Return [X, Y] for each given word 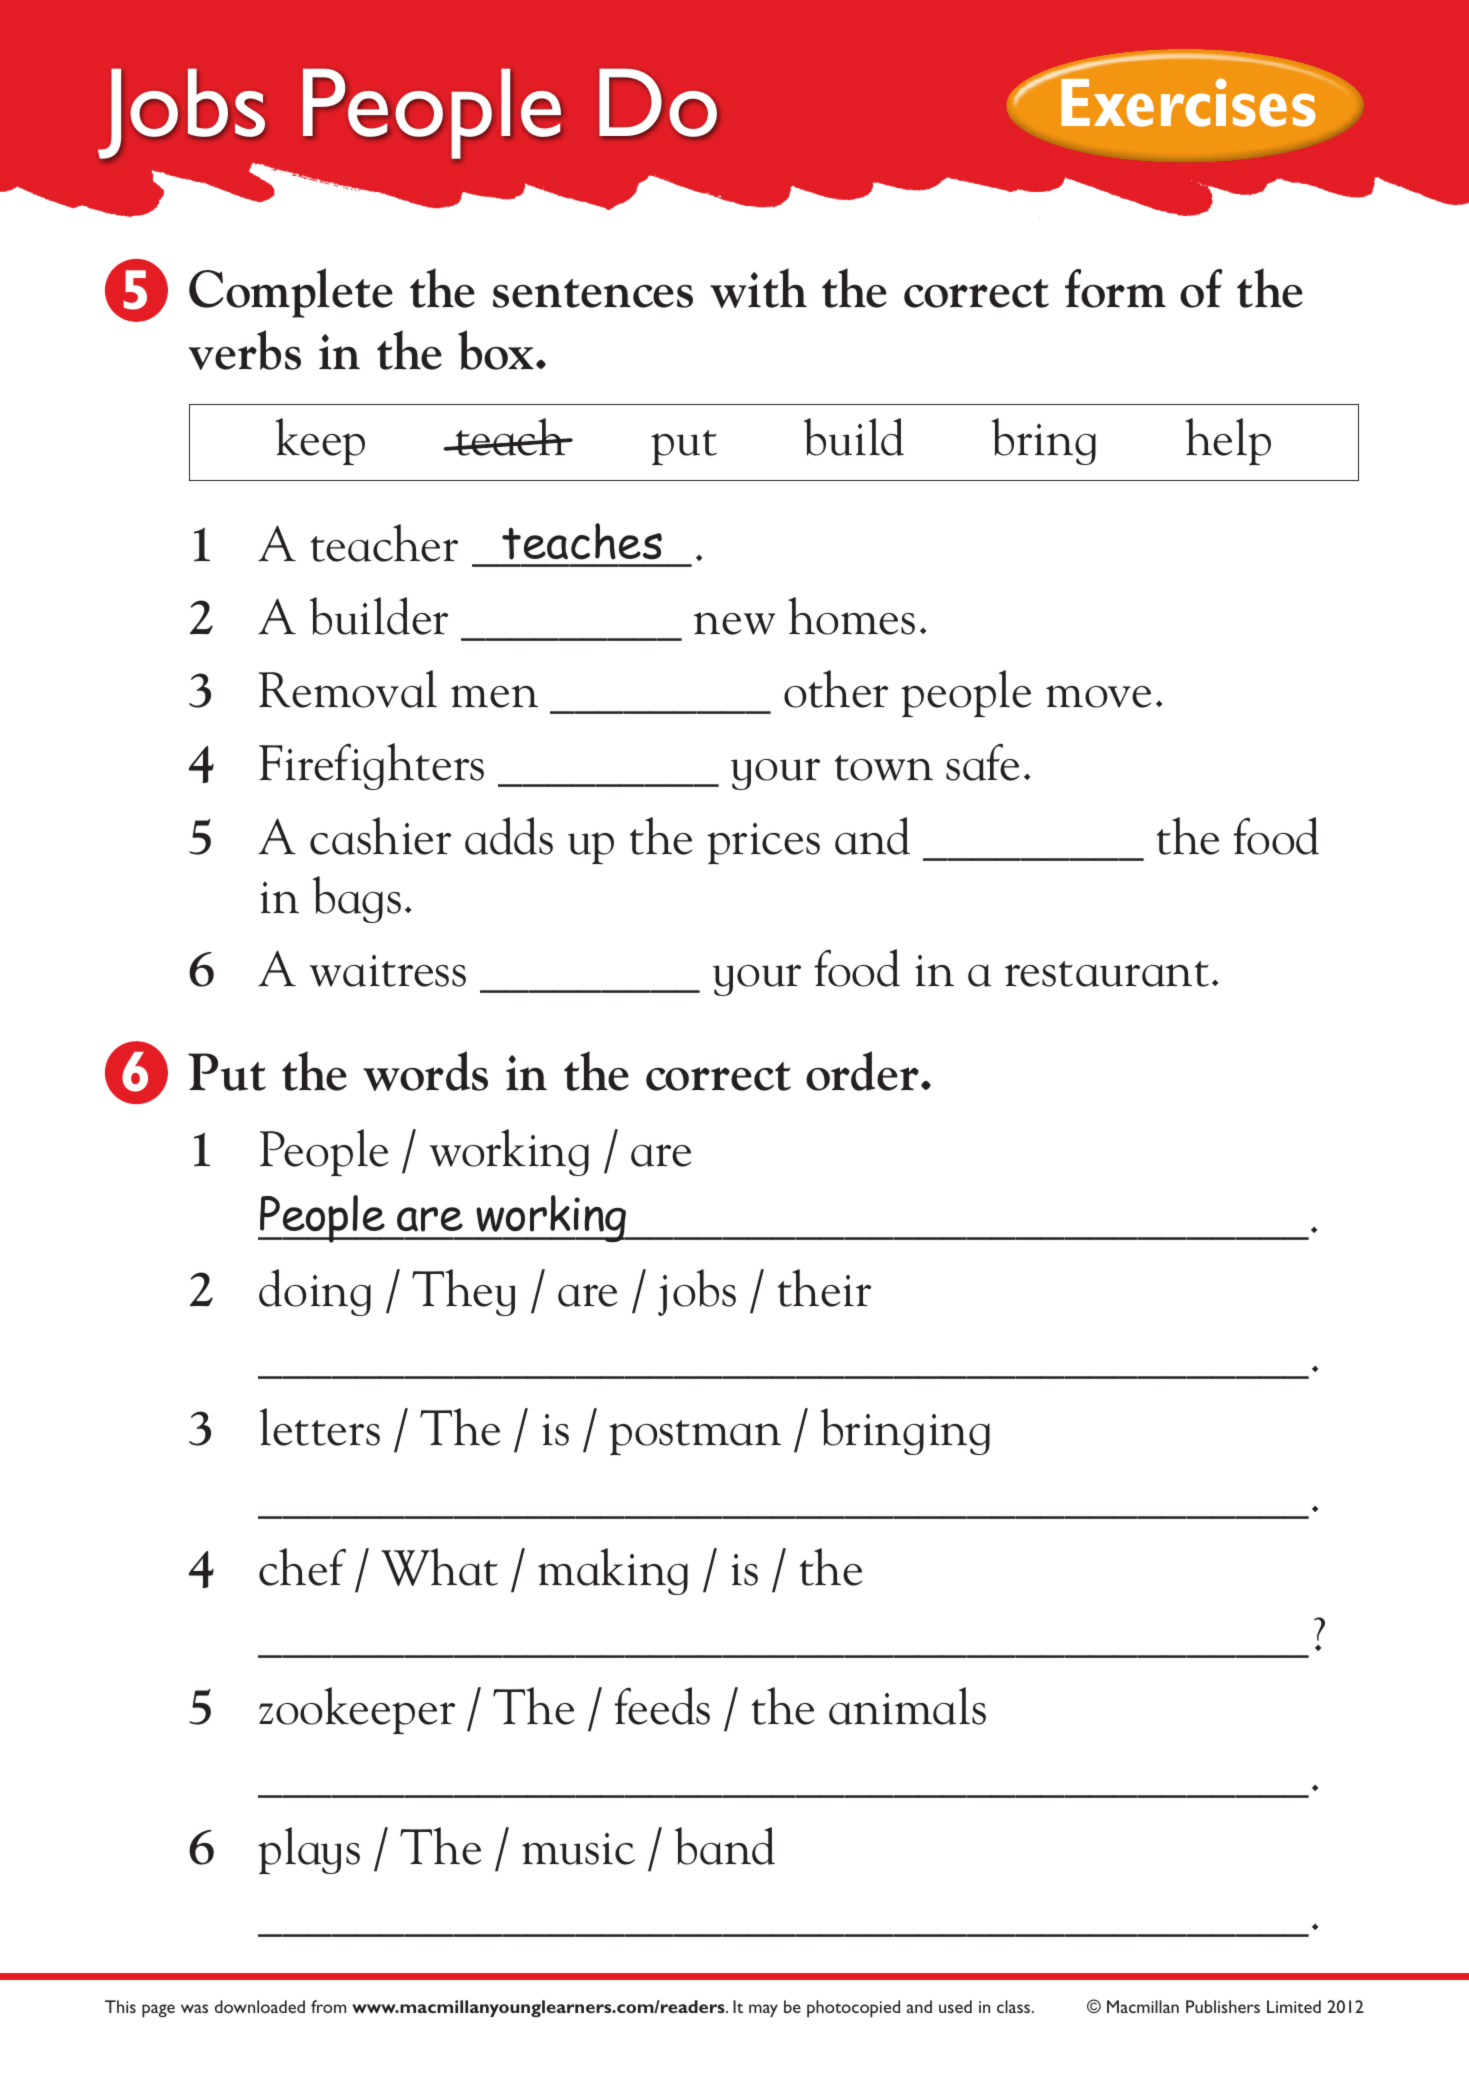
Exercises [1188, 102]
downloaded [260, 2006]
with [758, 288]
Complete [291, 293]
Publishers [1223, 2006]
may [763, 2011]
